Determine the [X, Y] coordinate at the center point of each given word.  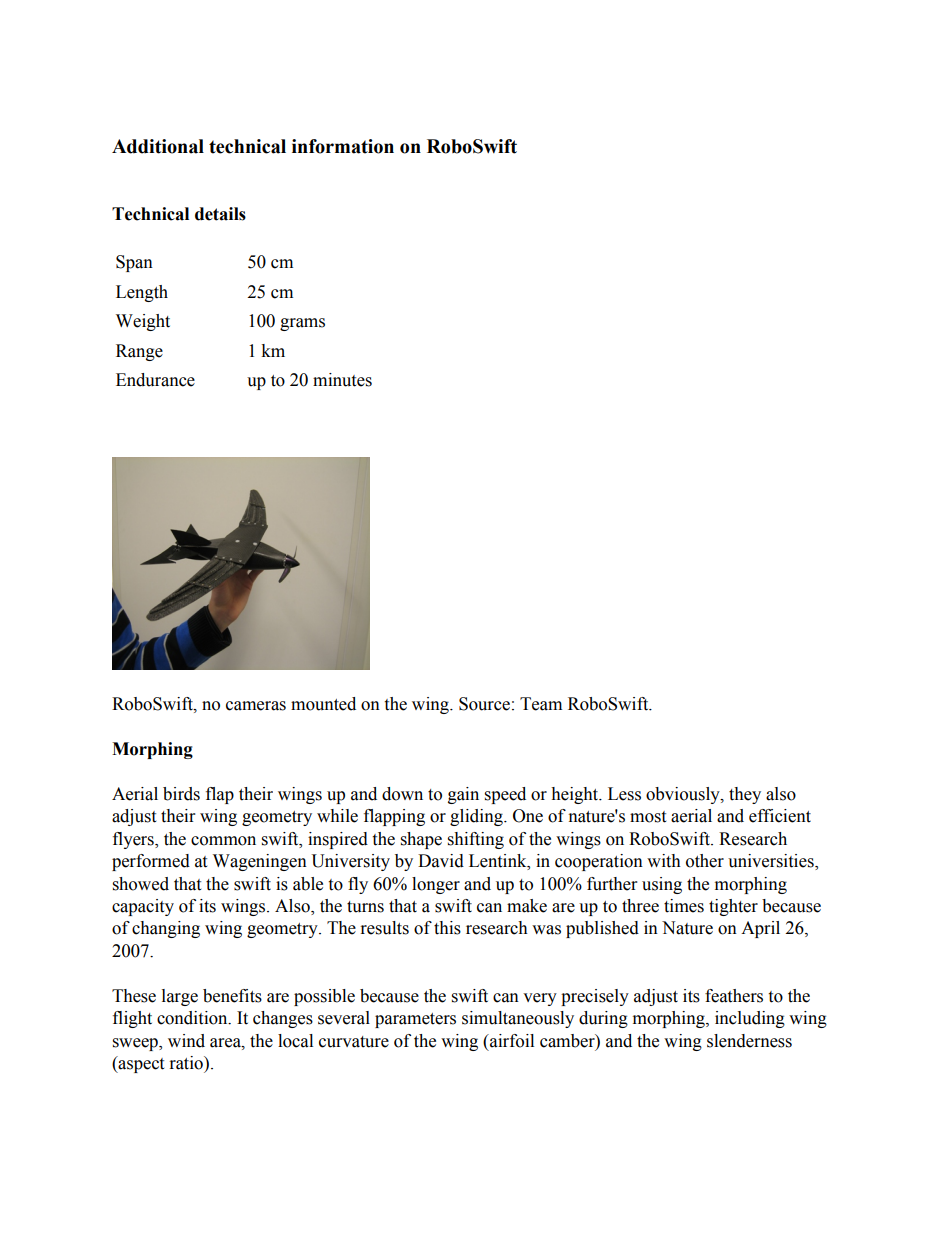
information [343, 146]
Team [541, 704]
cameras [256, 706]
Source [484, 704]
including [750, 1019]
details [220, 214]
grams [302, 324]
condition [193, 1018]
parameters [415, 1020]
